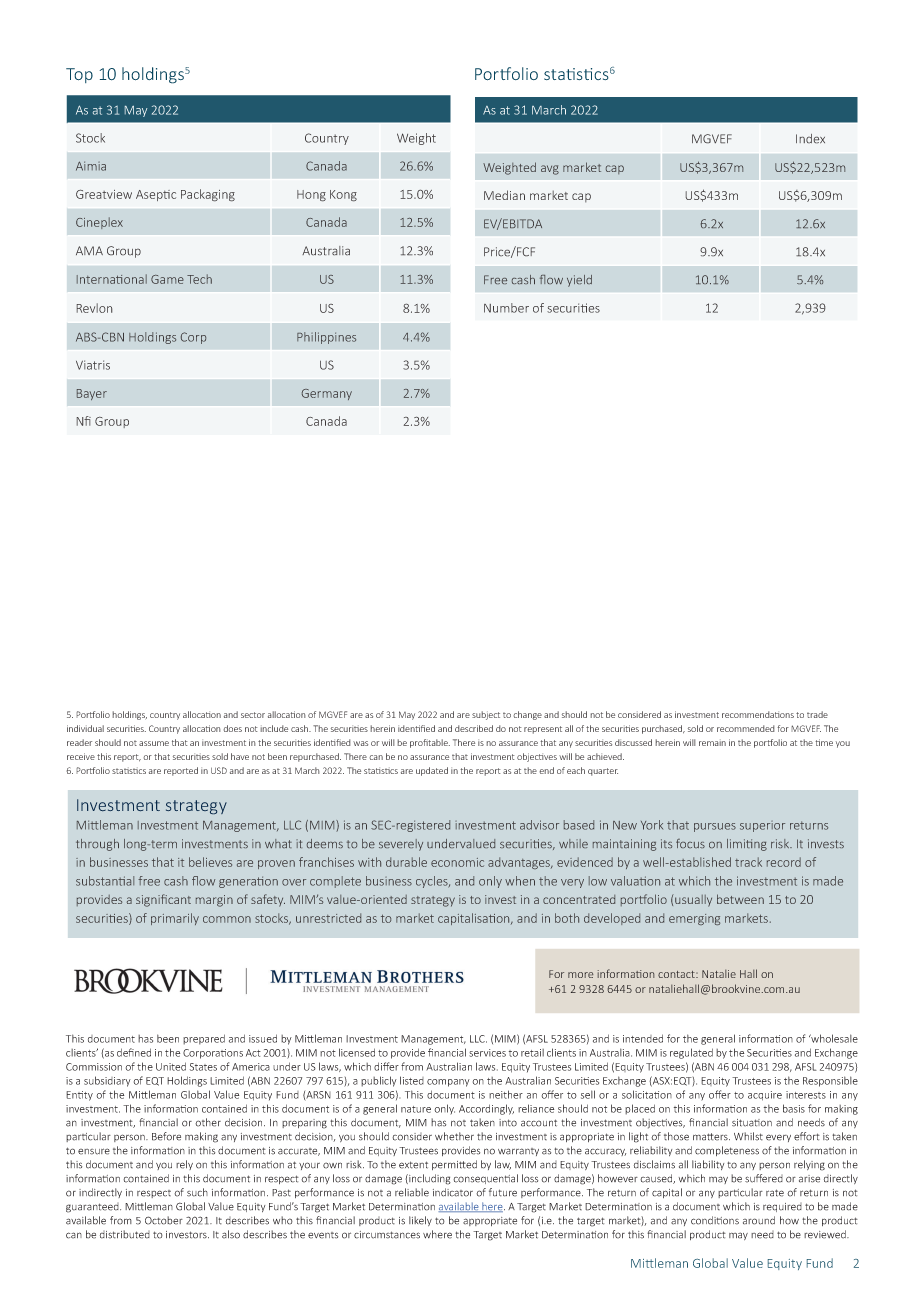  What do you see at coordinates (164, 1220) in the page?
I see `October` at bounding box center [164, 1220].
